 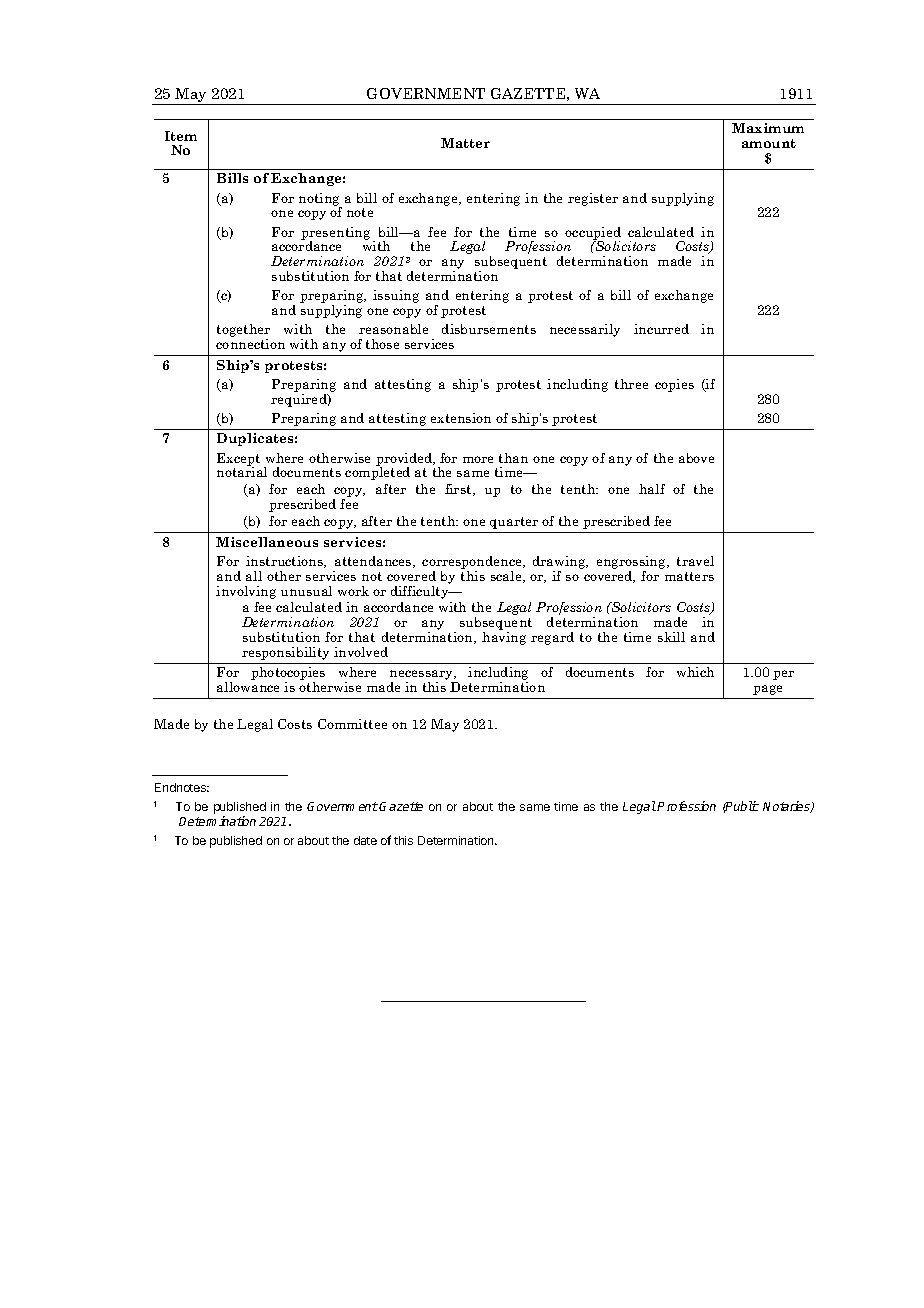 I want to click on register, so click(x=593, y=199).
